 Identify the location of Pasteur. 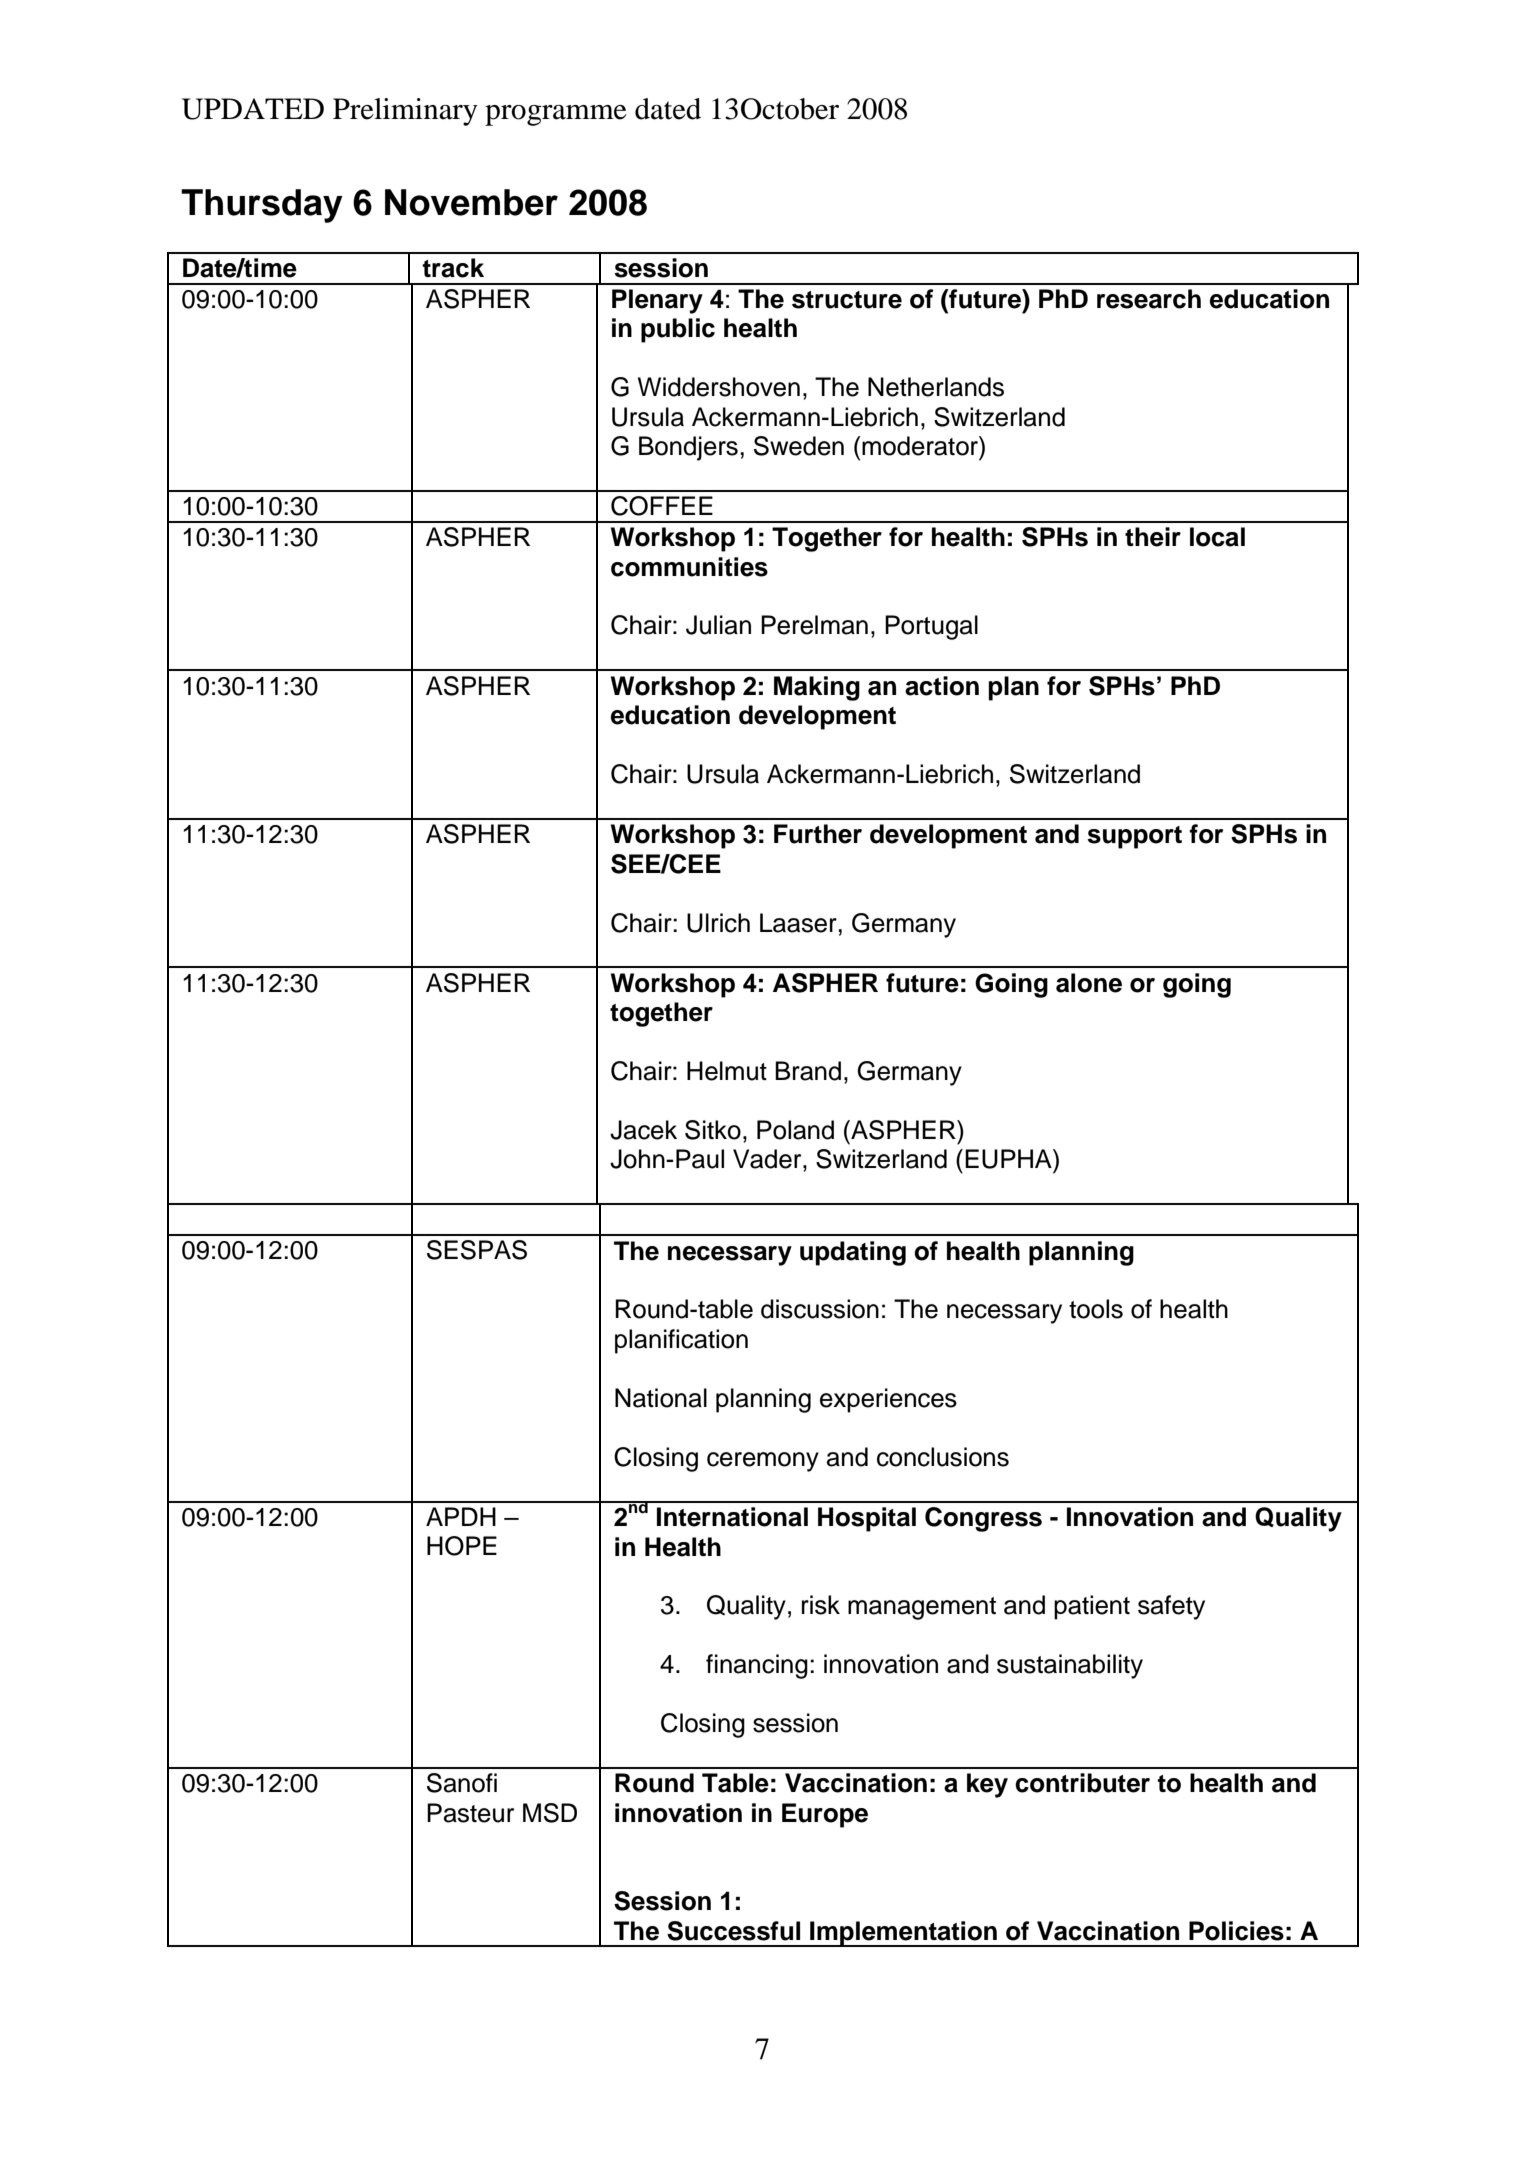
(470, 1813).
